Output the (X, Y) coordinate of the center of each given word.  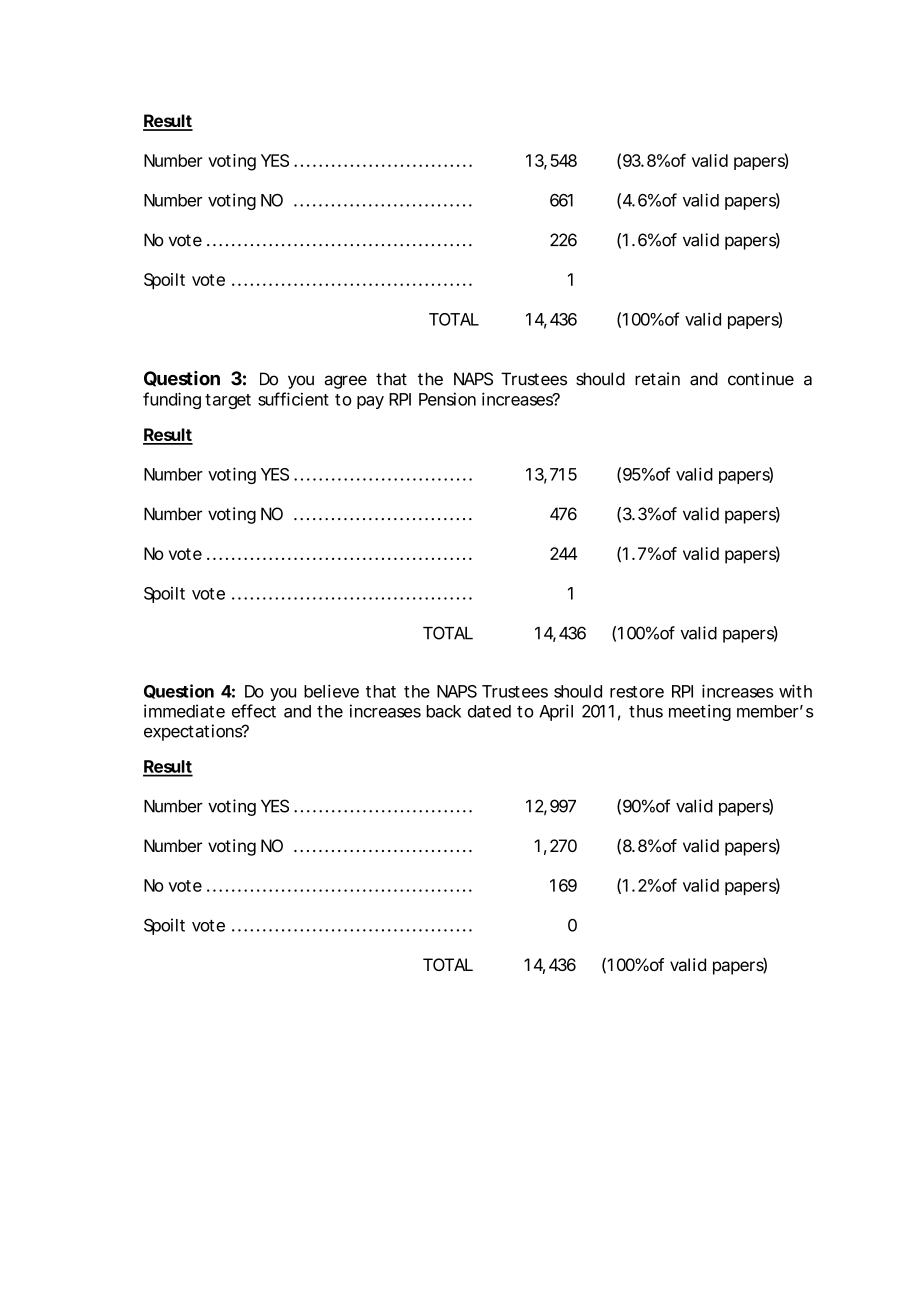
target (228, 401)
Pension (447, 399)
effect (254, 711)
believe (331, 691)
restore (637, 692)
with (795, 691)
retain (657, 379)
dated (489, 711)
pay (370, 402)
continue (761, 379)
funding (172, 400)
